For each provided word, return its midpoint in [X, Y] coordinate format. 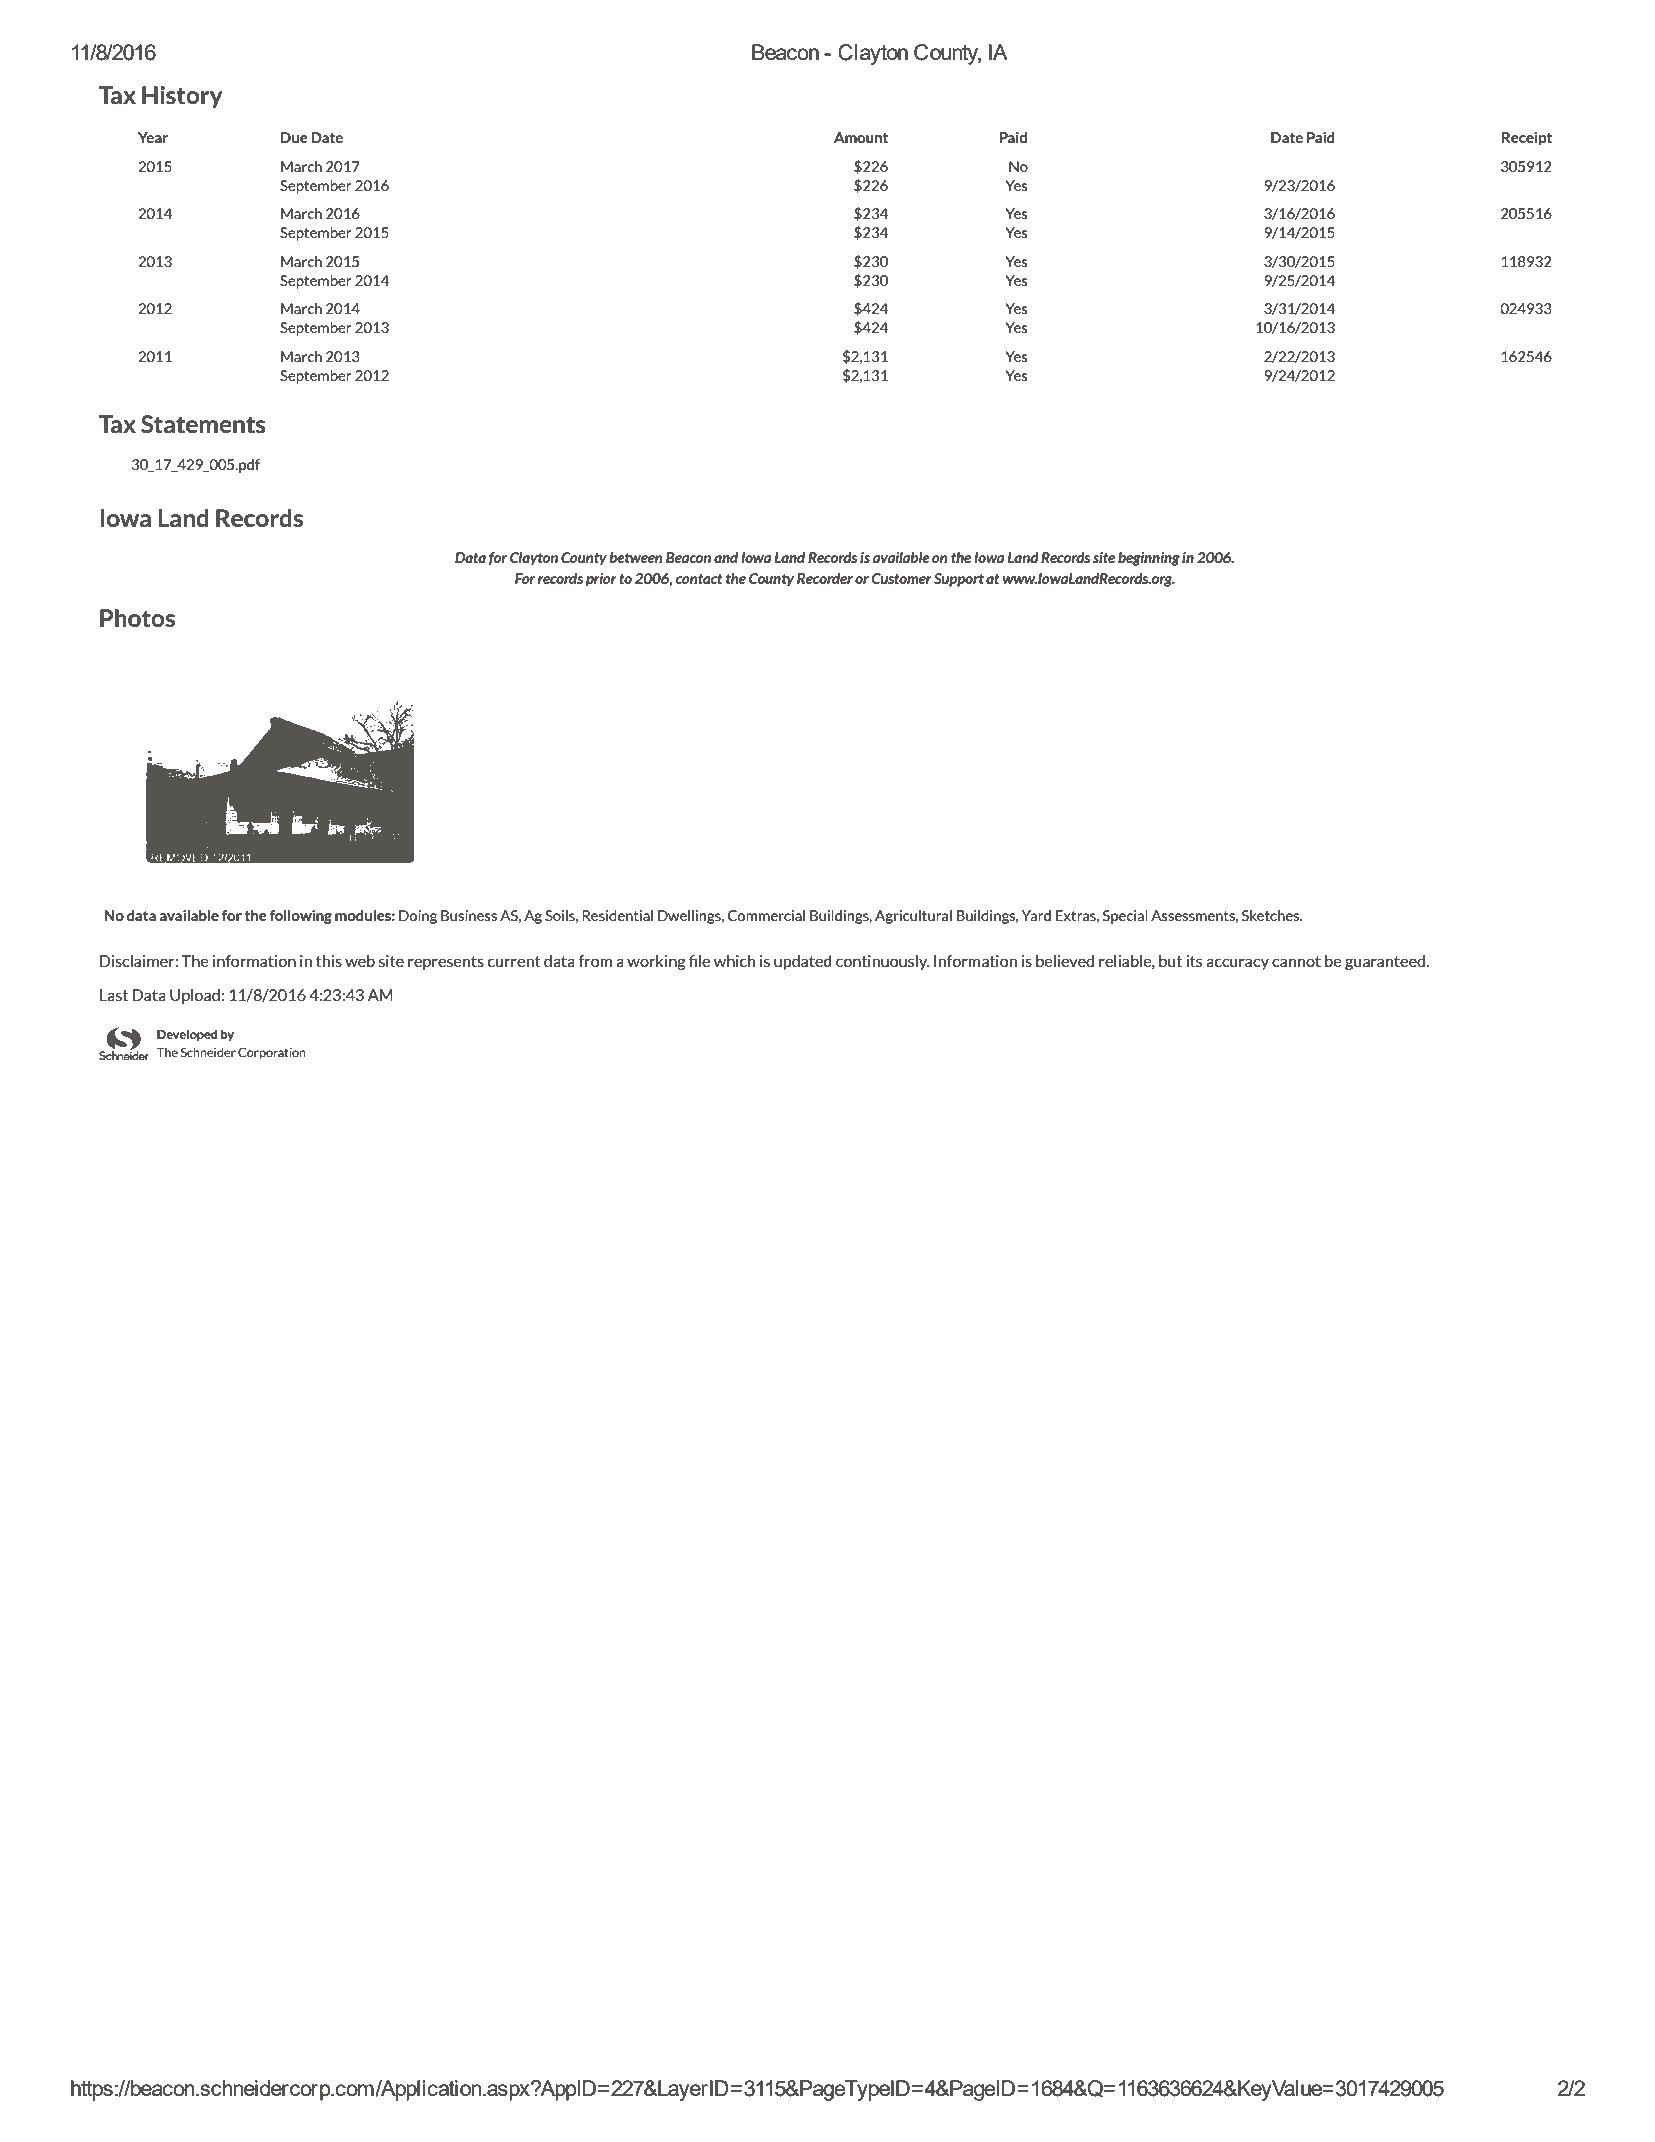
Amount [861, 137]
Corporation [272, 1053]
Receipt [1527, 139]
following [301, 917]
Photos [137, 618]
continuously [882, 962]
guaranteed [1386, 962]
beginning [1149, 559]
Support [959, 580]
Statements [203, 424]
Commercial [766, 915]
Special [1125, 917]
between [636, 557]
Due [294, 137]
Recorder [825, 578]
